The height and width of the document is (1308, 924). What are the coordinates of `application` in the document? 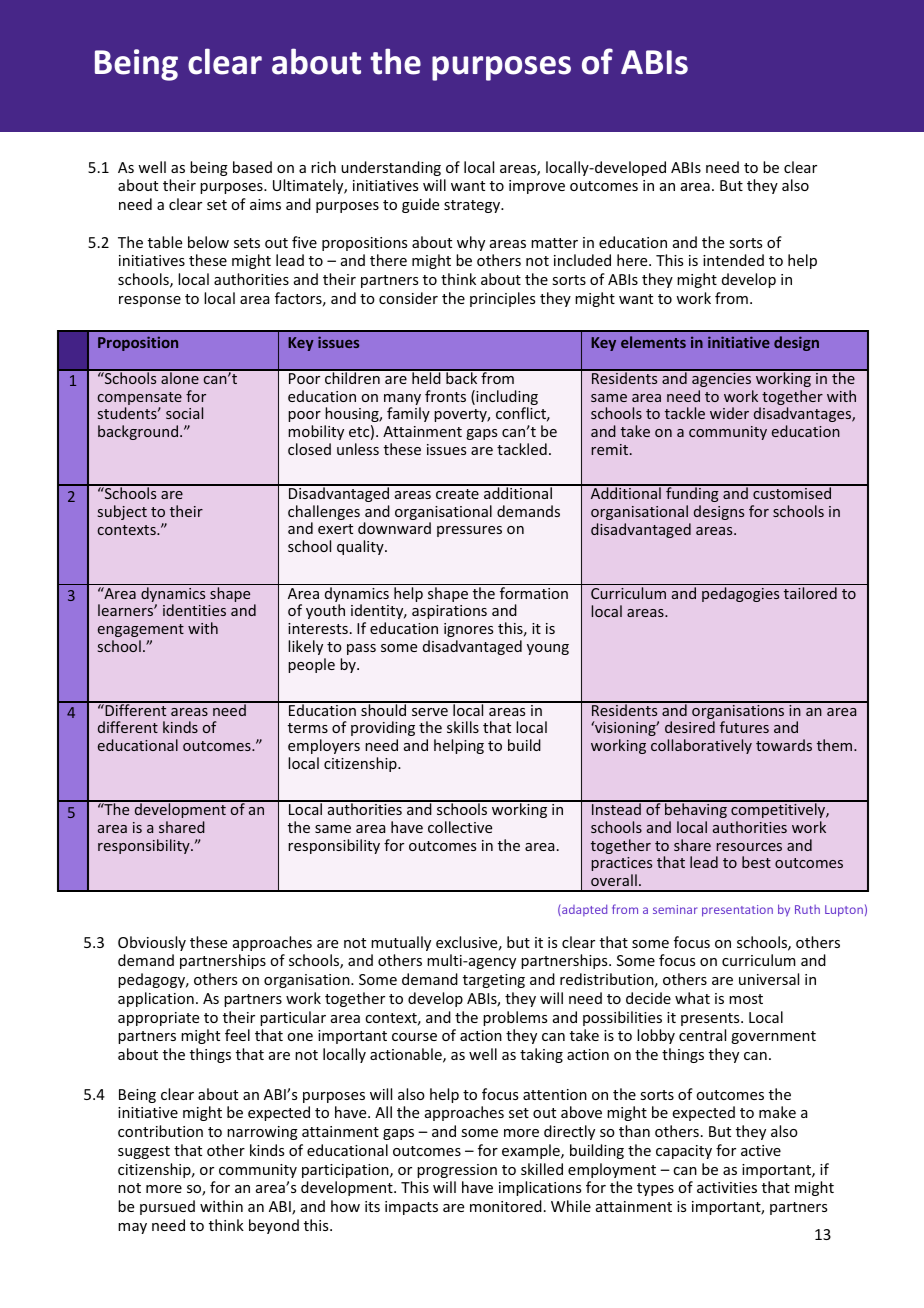 It's located at (156, 999).
